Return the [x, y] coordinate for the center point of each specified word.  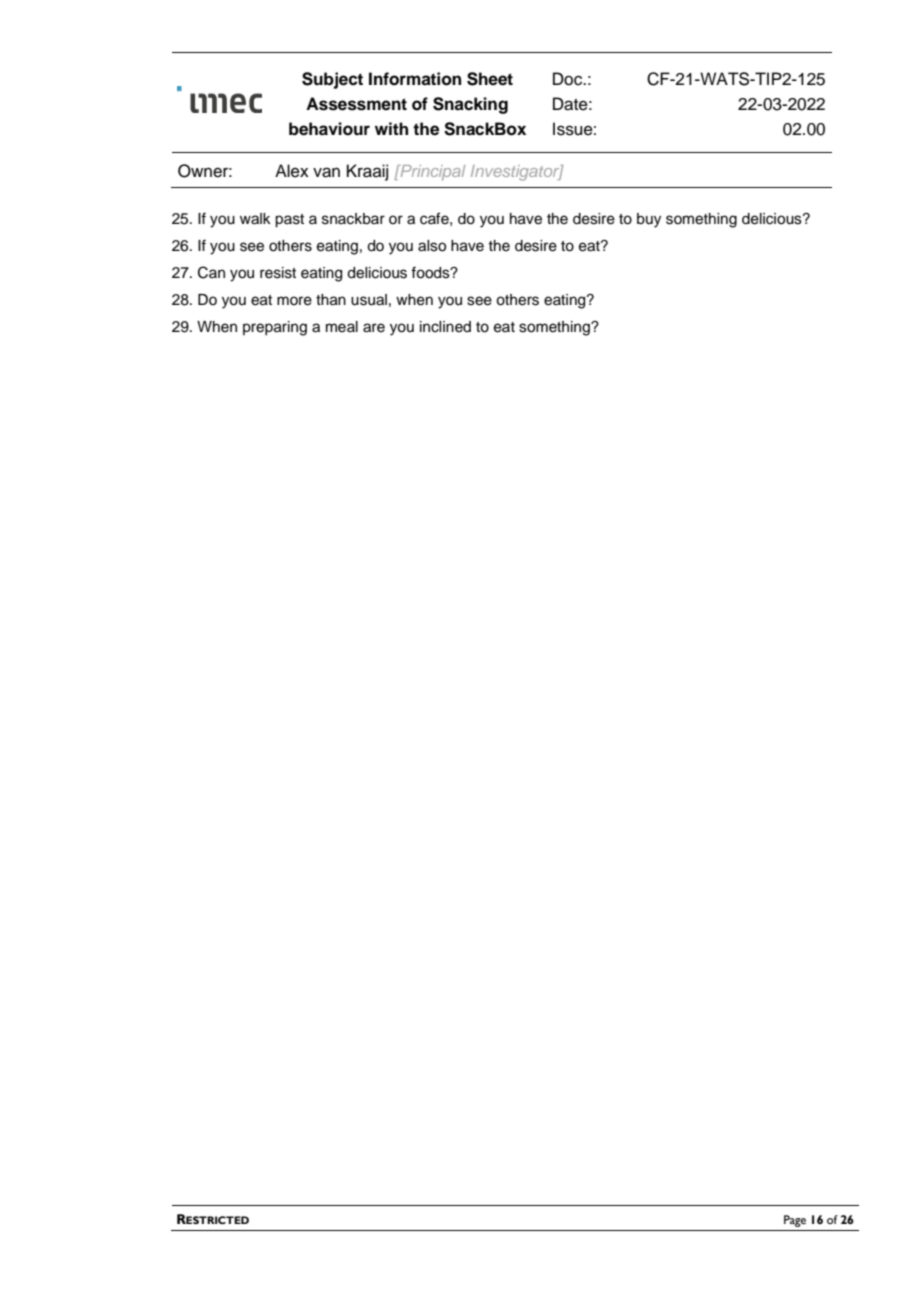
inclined [445, 327]
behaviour [329, 129]
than [331, 300]
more [294, 301]
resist [278, 273]
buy [649, 220]
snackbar [353, 219]
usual [369, 300]
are [374, 328]
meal [342, 327]
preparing [275, 328]
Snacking [470, 105]
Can [211, 272]
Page [795, 1221]
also [432, 246]
